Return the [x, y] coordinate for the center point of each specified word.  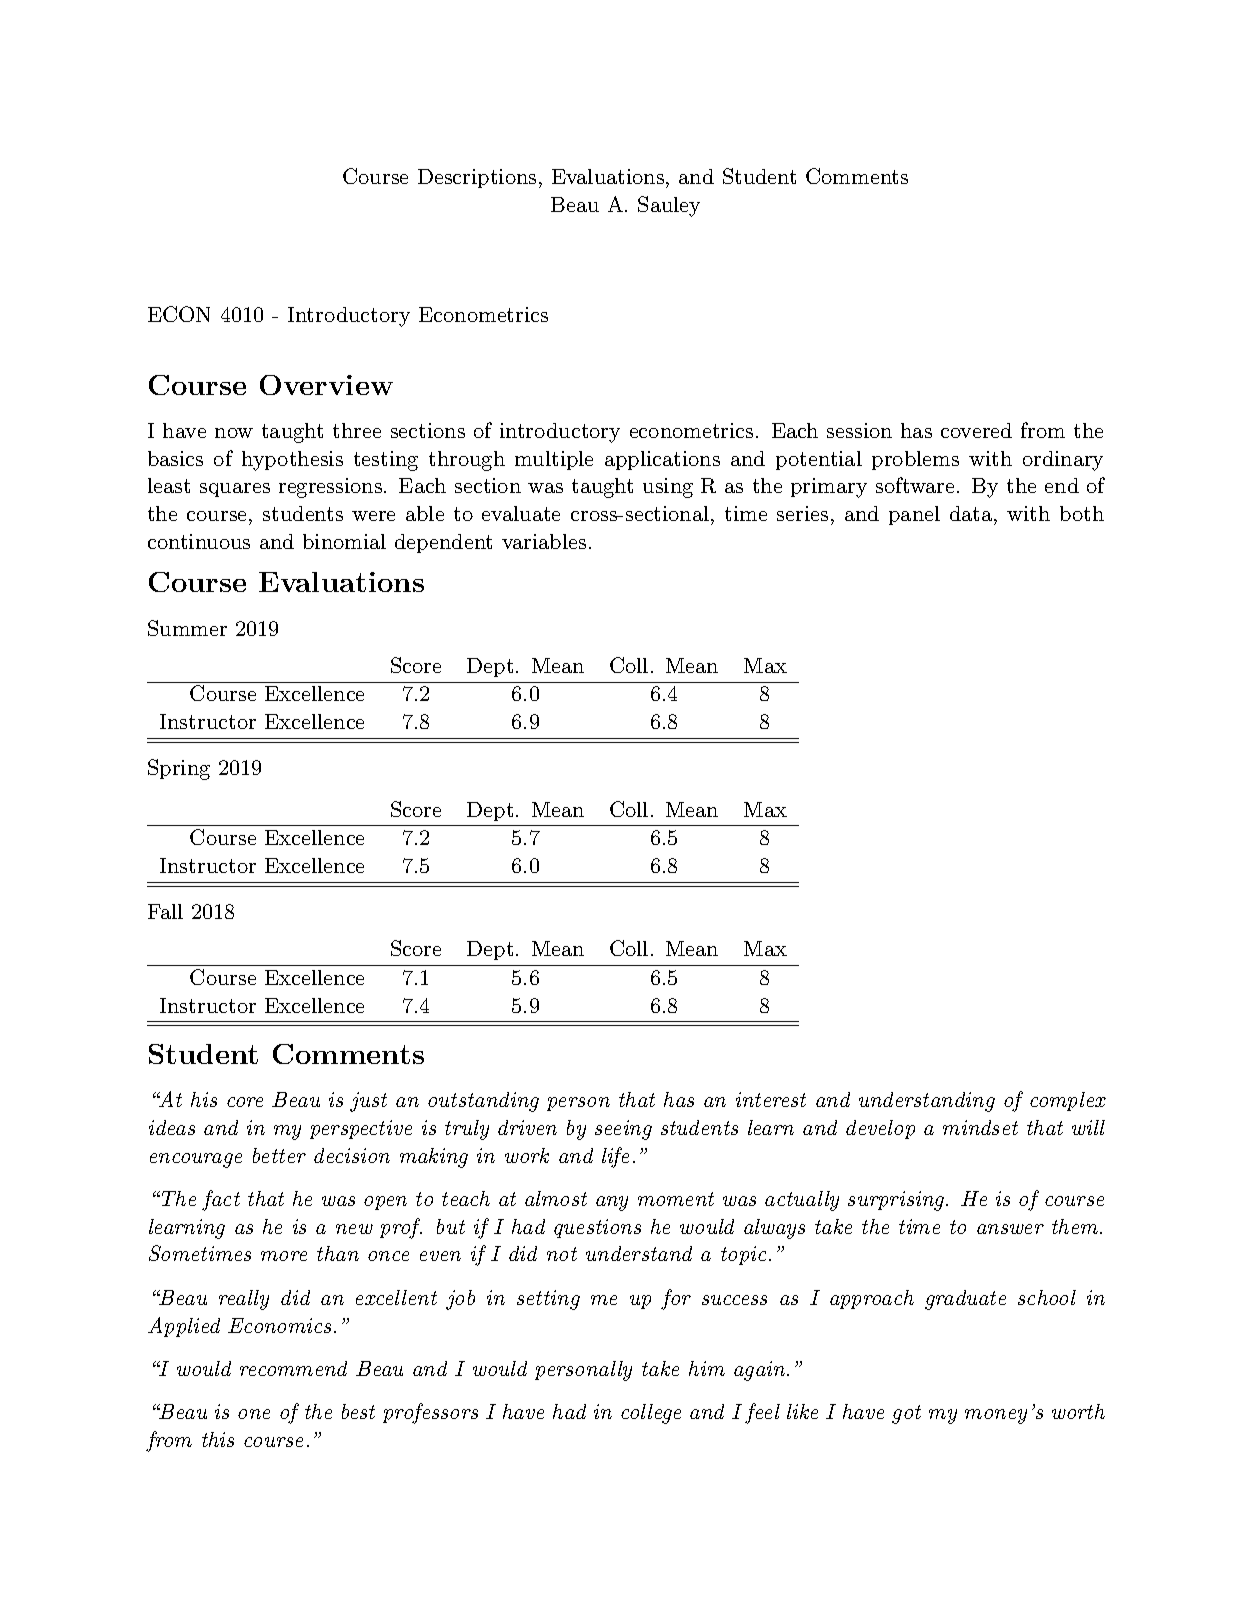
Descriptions [477, 178]
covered [976, 430]
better [279, 1155]
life [615, 1157]
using [668, 488]
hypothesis [292, 461]
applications [662, 460]
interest [771, 1099]
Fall [165, 911]
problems [915, 460]
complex [1068, 1101]
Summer [187, 628]
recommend [293, 1368]
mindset [980, 1127]
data [971, 513]
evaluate [521, 513]
